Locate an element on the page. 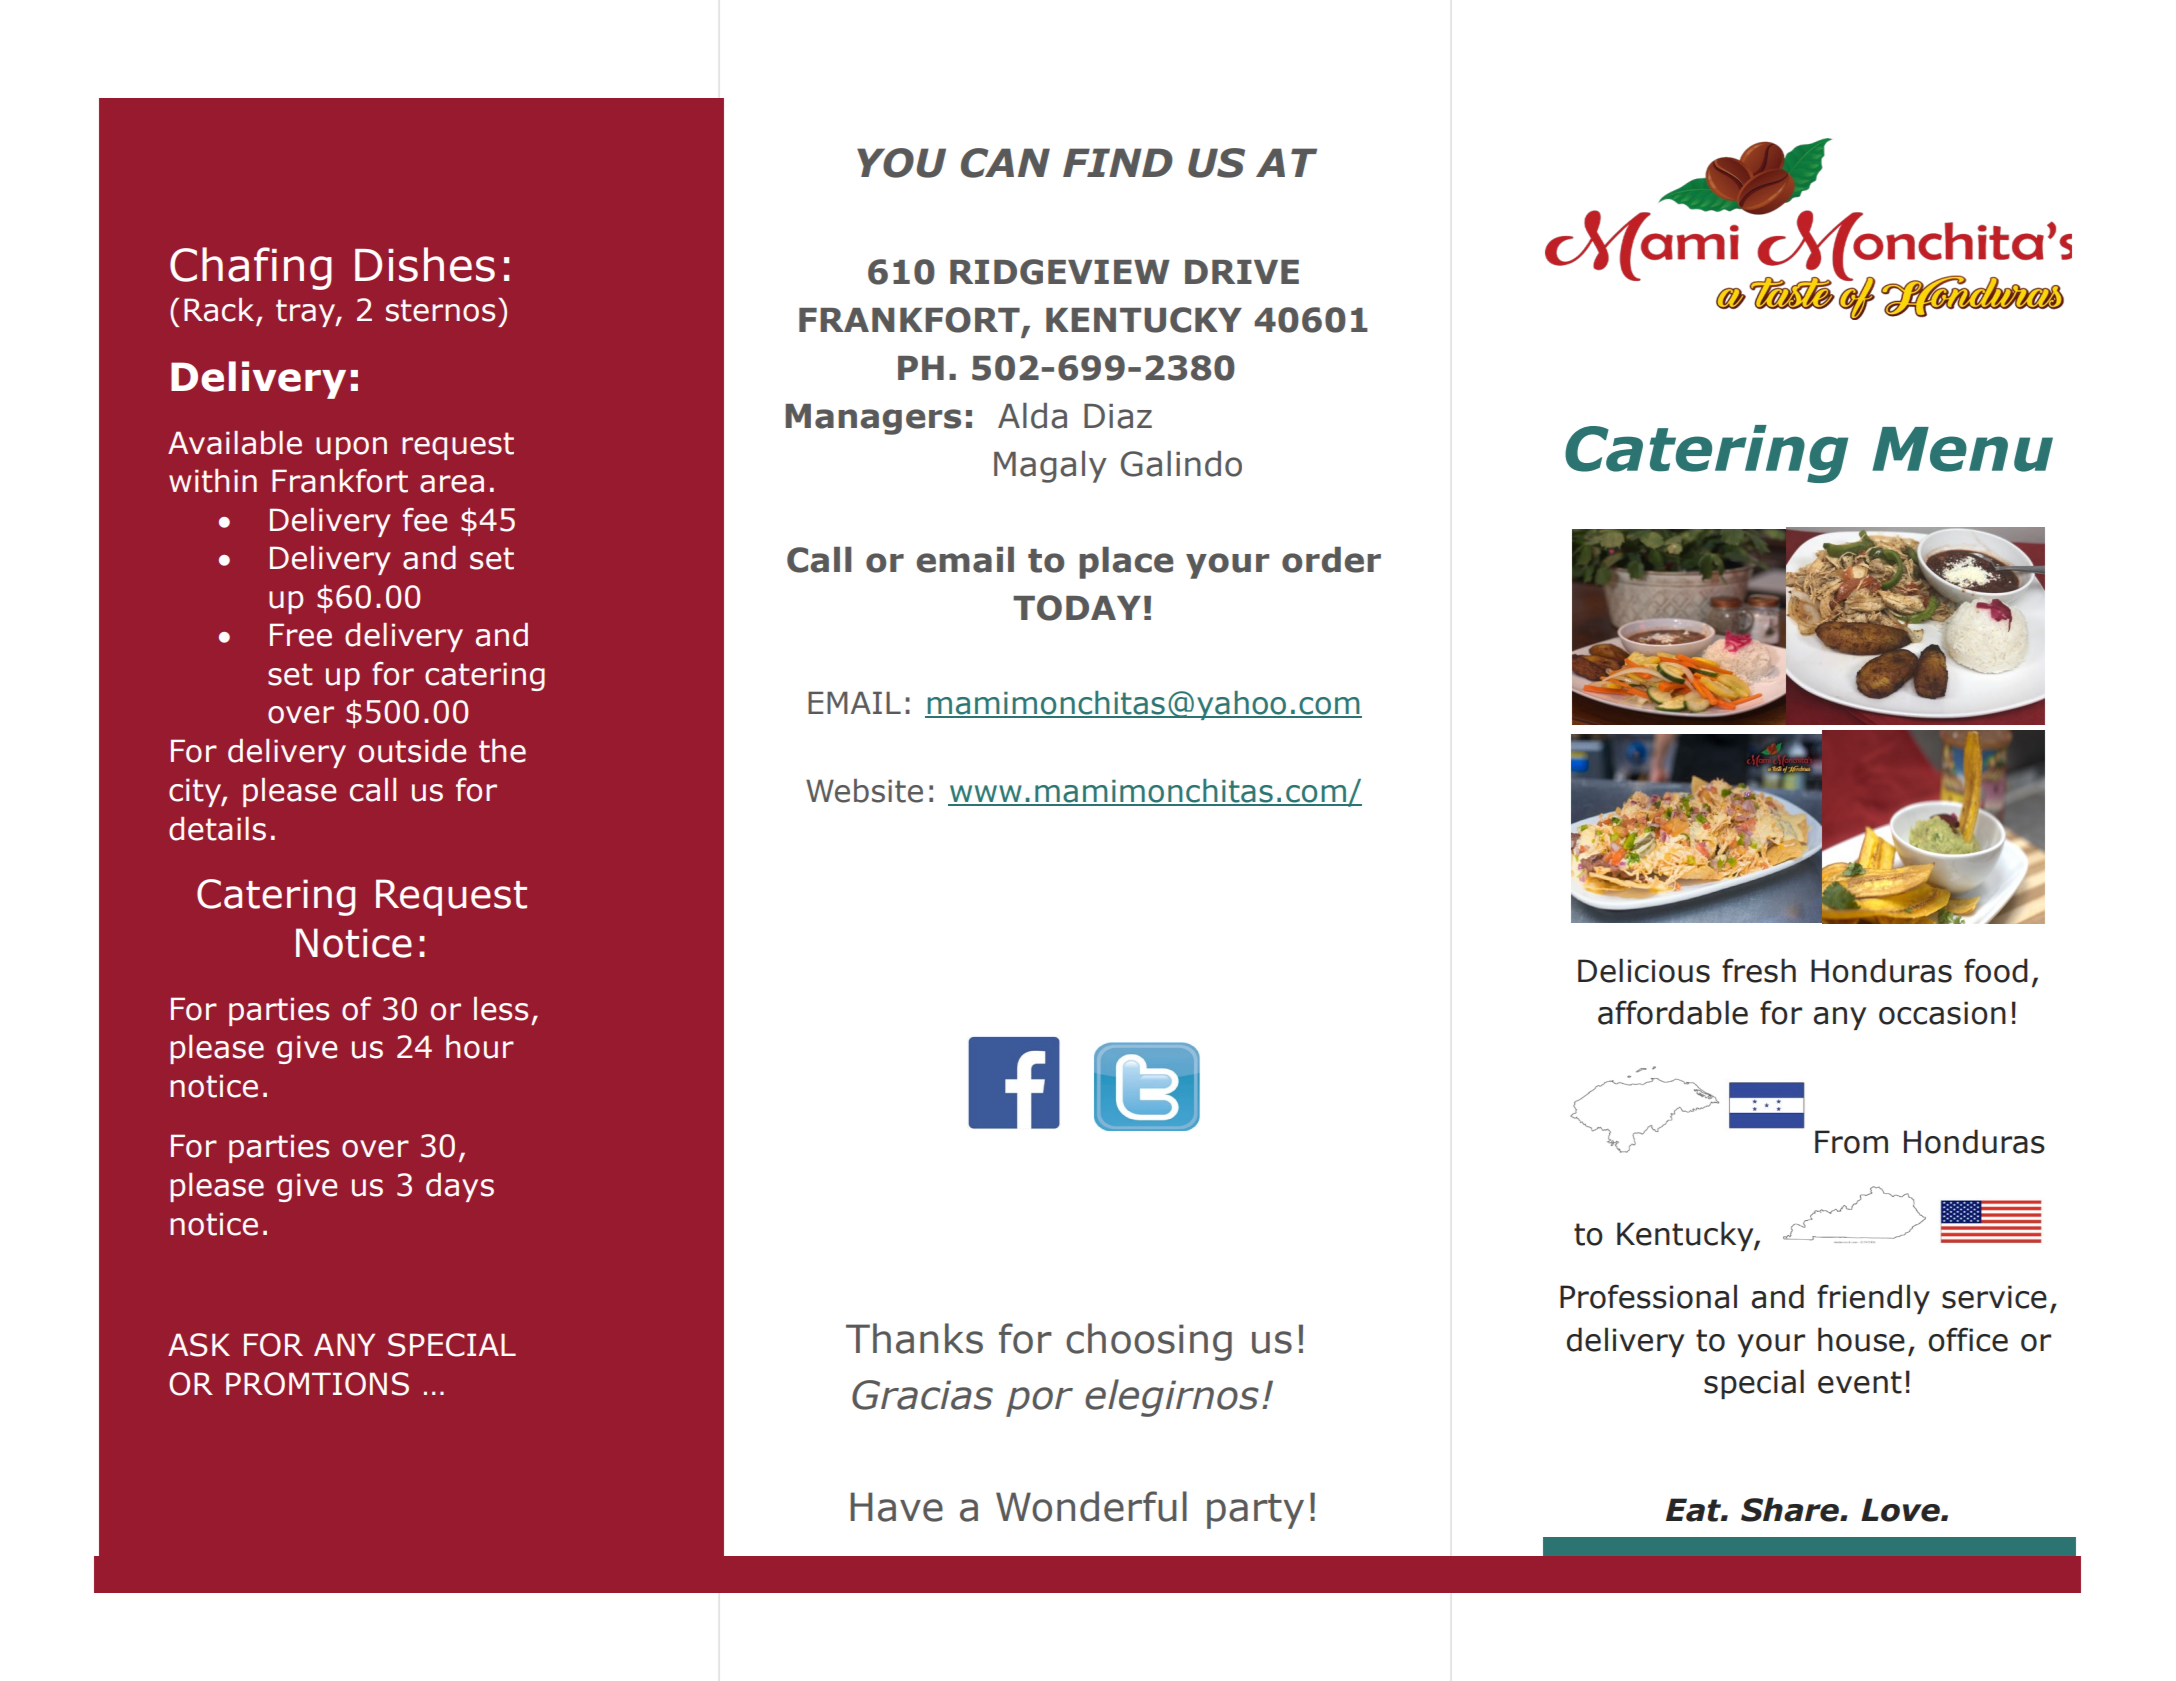 This page has width=2176, height=1681. DRIVE is located at coordinates (1242, 272).
